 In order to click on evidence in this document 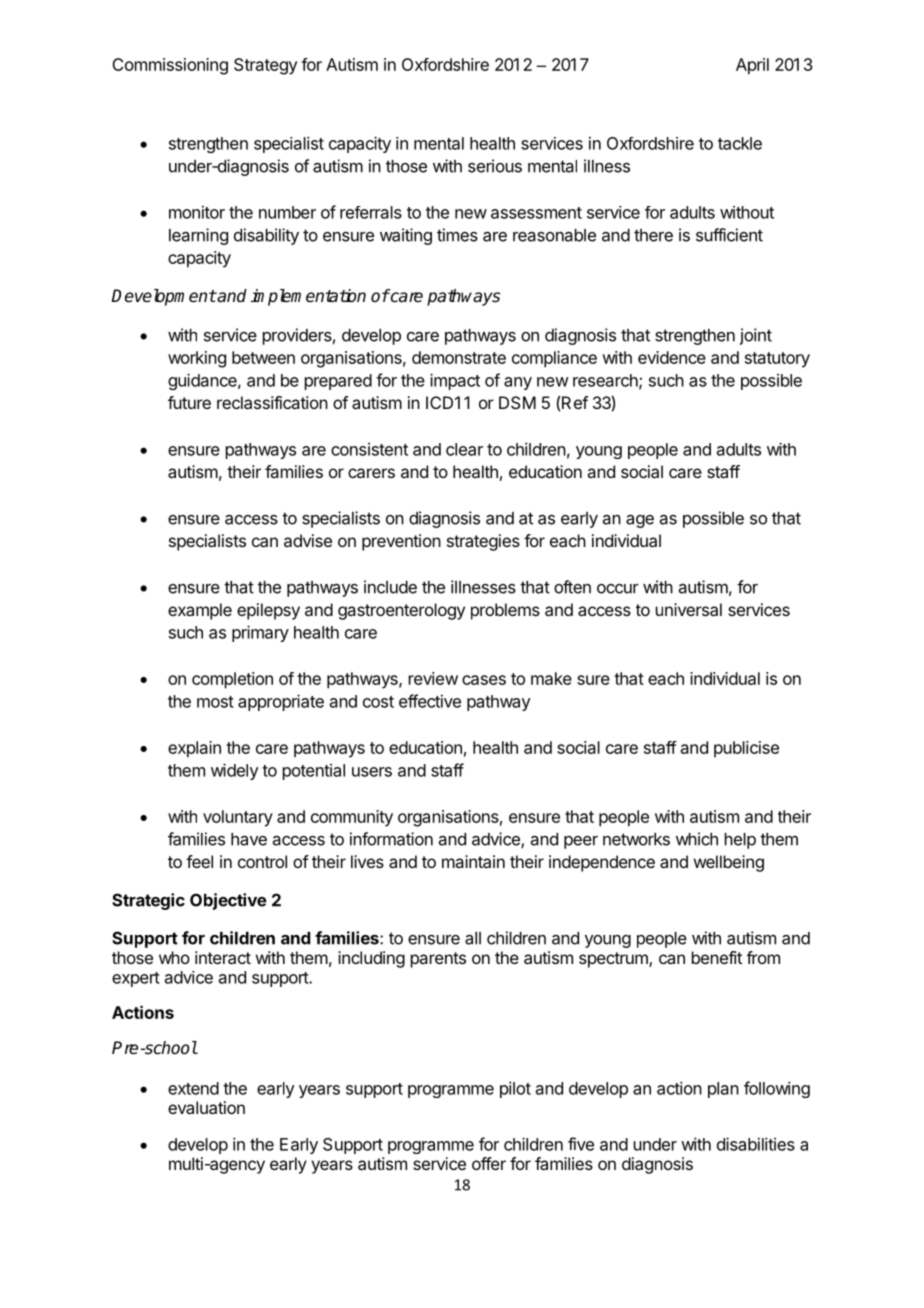, I will do `click(672, 357)`.
